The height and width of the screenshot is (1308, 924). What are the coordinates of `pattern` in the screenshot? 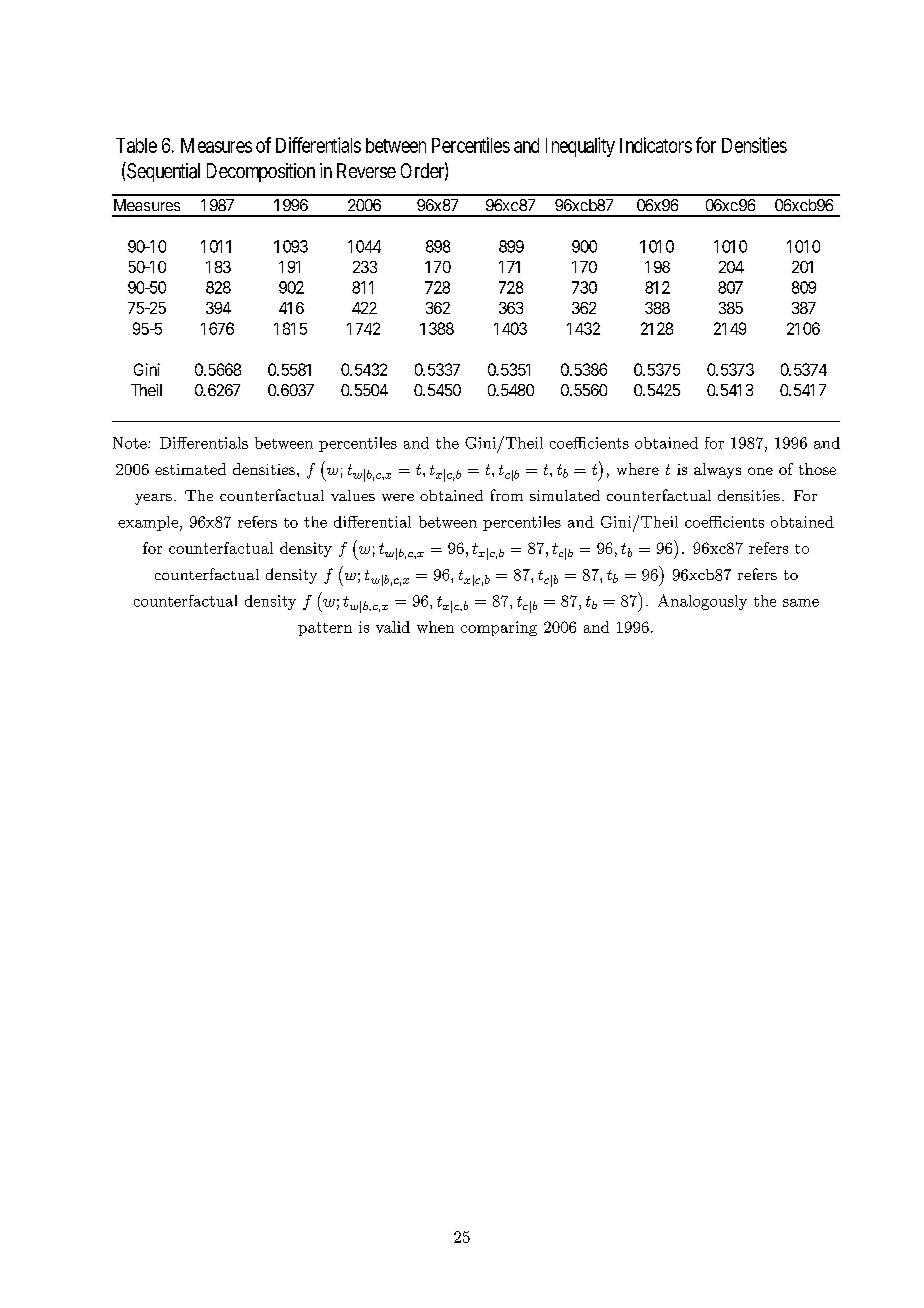 It's located at (325, 629).
